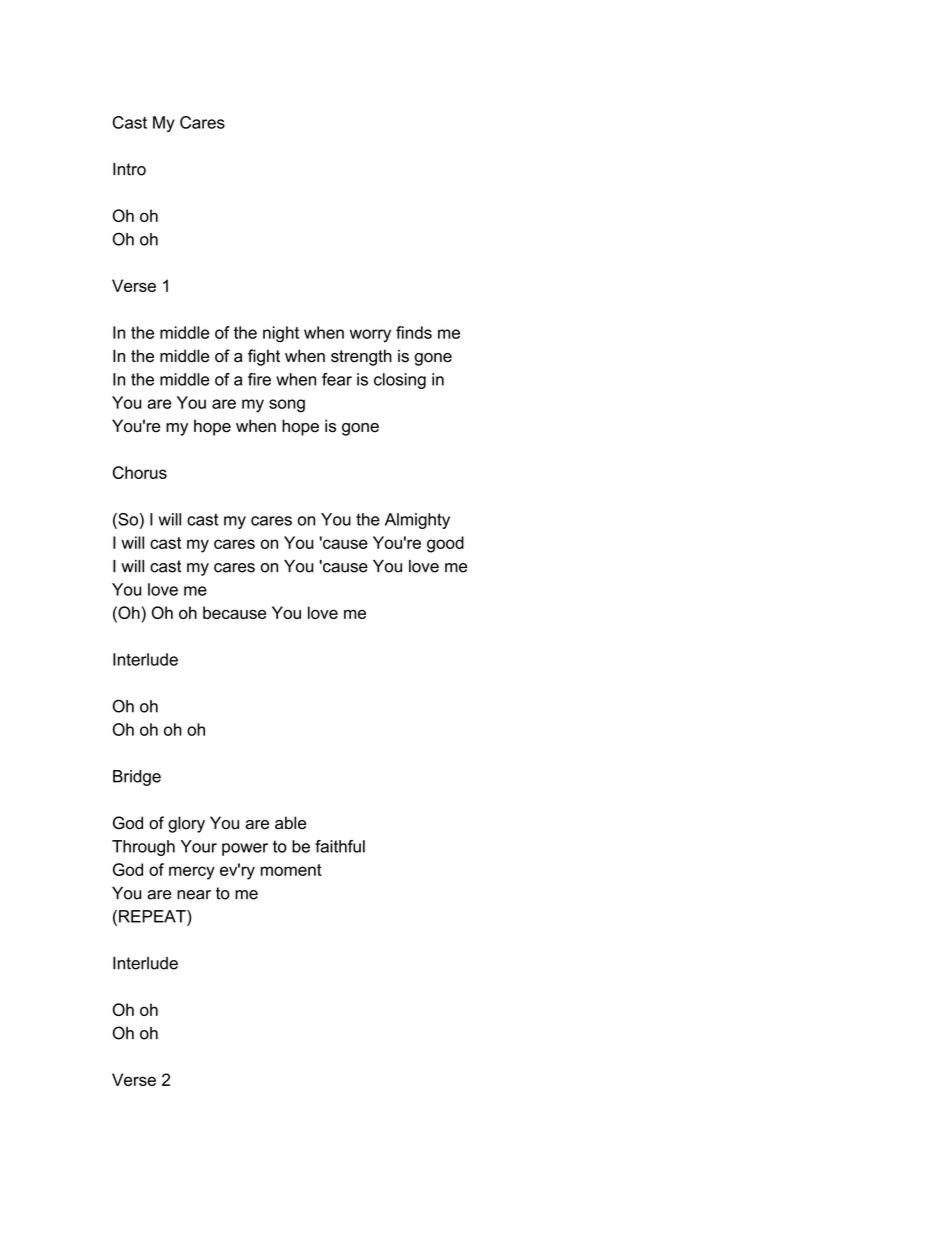 This screenshot has width=952, height=1233. I want to click on Almighty, so click(417, 521).
